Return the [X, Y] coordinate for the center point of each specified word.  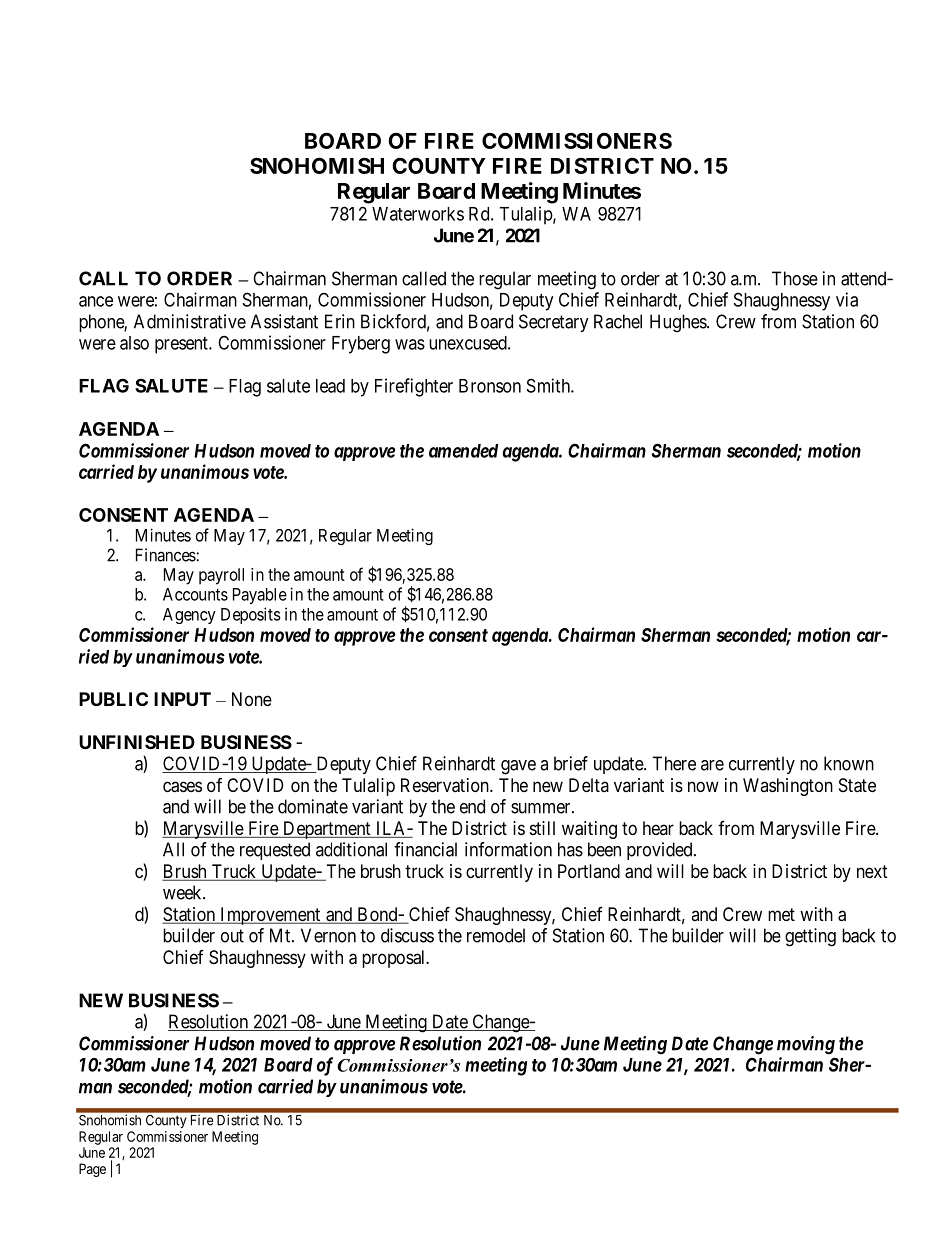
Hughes [679, 323]
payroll [221, 576]
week [183, 892]
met [781, 914]
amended [463, 451]
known [849, 763]
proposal [395, 959]
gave [518, 767]
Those [795, 278]
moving [806, 1045]
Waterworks [418, 214]
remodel [496, 935]
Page [92, 1170]
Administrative [190, 321]
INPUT [182, 699]
